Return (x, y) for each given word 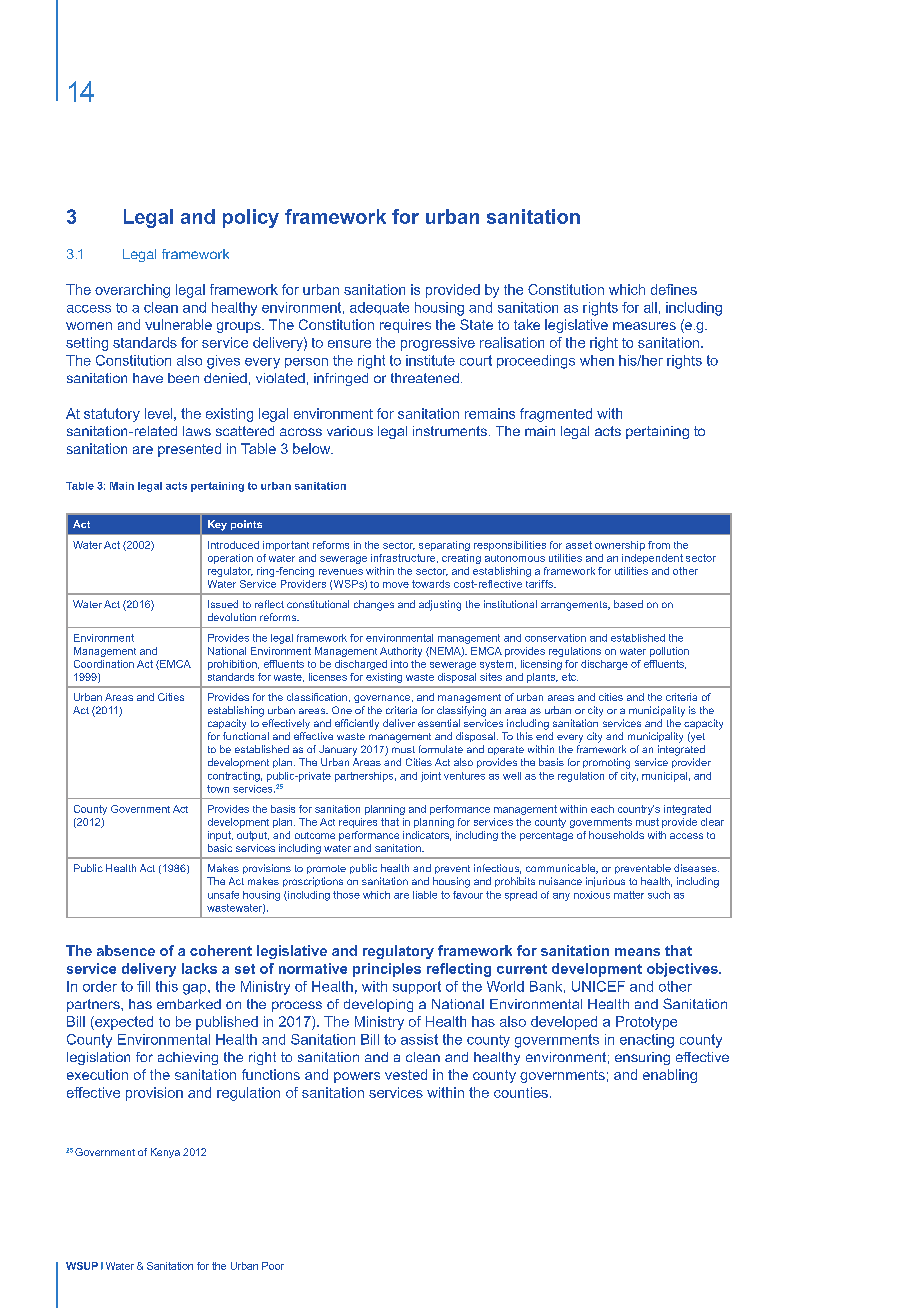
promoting (606, 763)
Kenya (165, 1153)
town (218, 789)
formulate (441, 749)
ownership (620, 546)
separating (444, 546)
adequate (379, 308)
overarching (132, 291)
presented (189, 450)
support (417, 987)
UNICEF (598, 986)
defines (674, 289)
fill (143, 986)
